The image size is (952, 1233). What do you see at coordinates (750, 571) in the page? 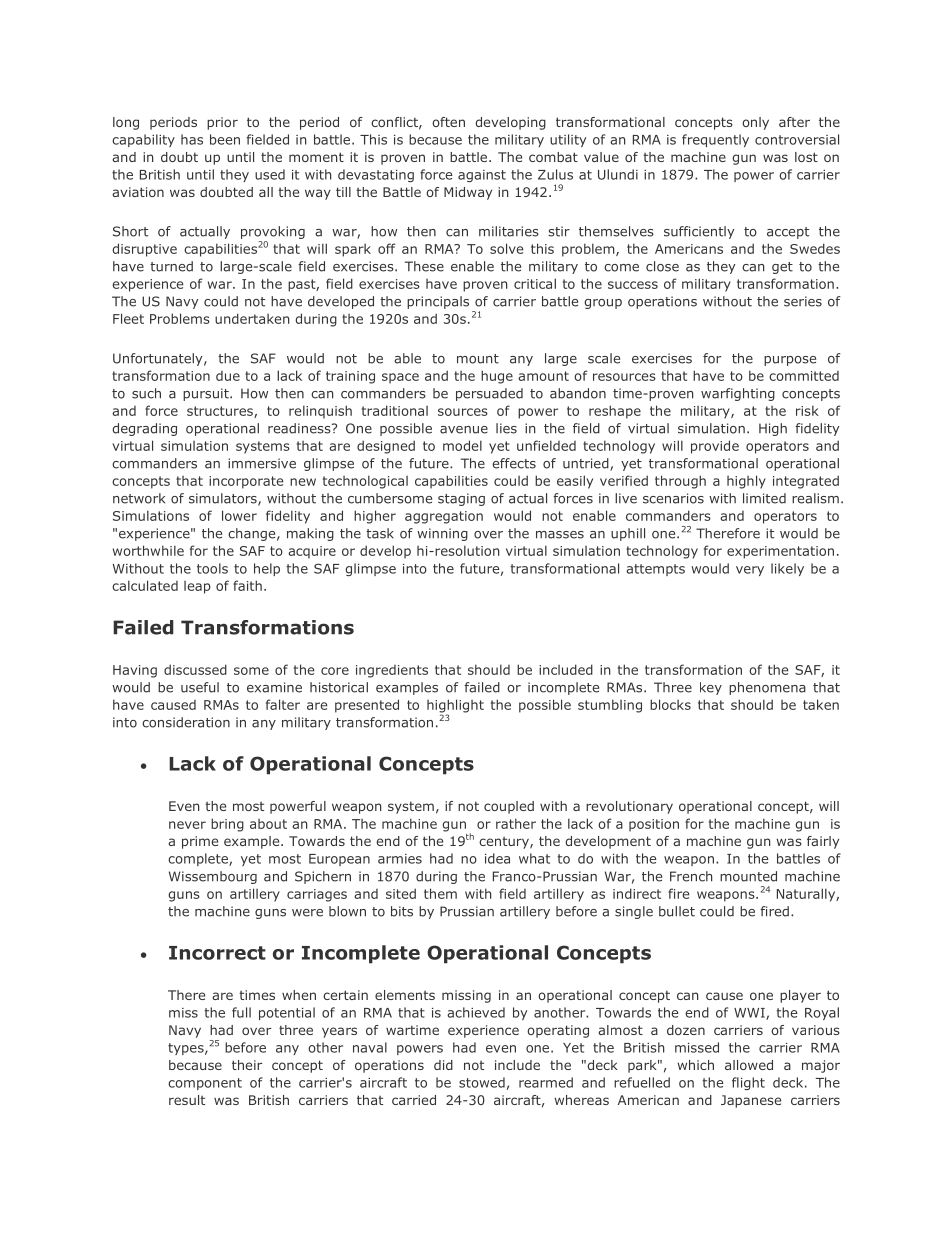
I see `very` at bounding box center [750, 571].
